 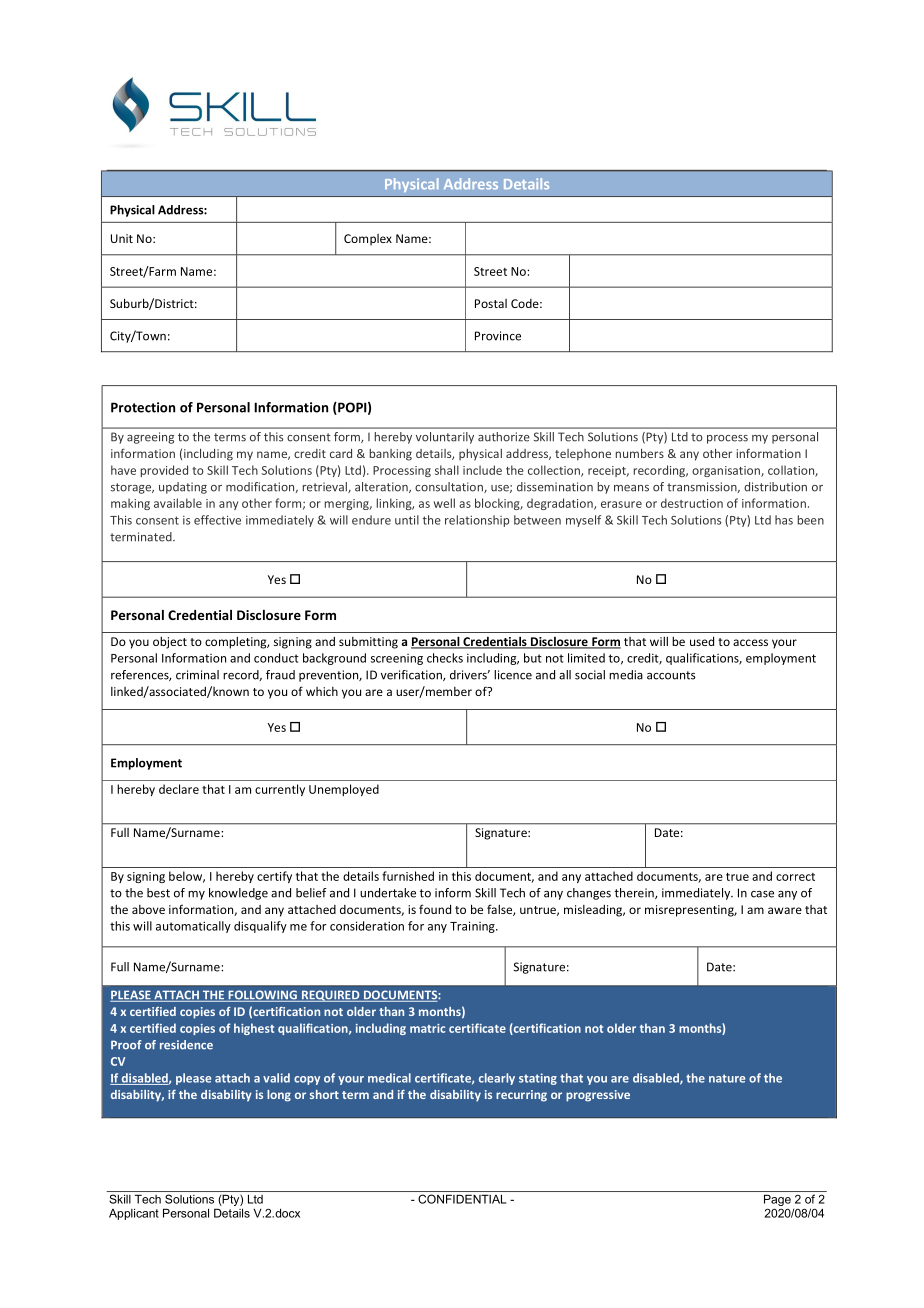 I want to click on Province, so click(x=498, y=336).
